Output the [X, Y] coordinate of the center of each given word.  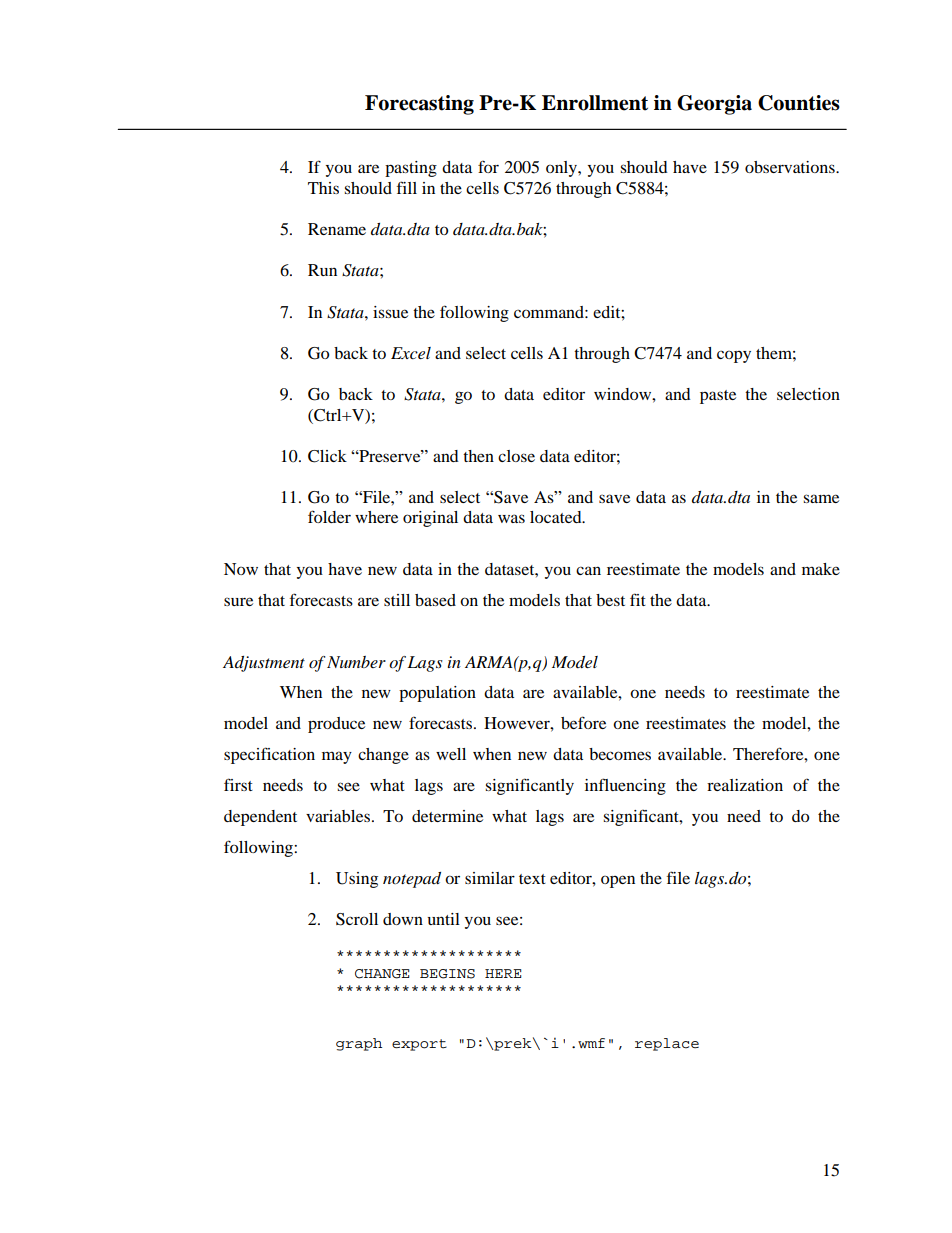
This [323, 188]
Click [327, 456]
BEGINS [447, 974]
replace [667, 1044]
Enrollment [595, 103]
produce [336, 725]
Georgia [714, 105]
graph [359, 1044]
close [516, 456]
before [583, 722]
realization [745, 785]
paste [718, 397]
